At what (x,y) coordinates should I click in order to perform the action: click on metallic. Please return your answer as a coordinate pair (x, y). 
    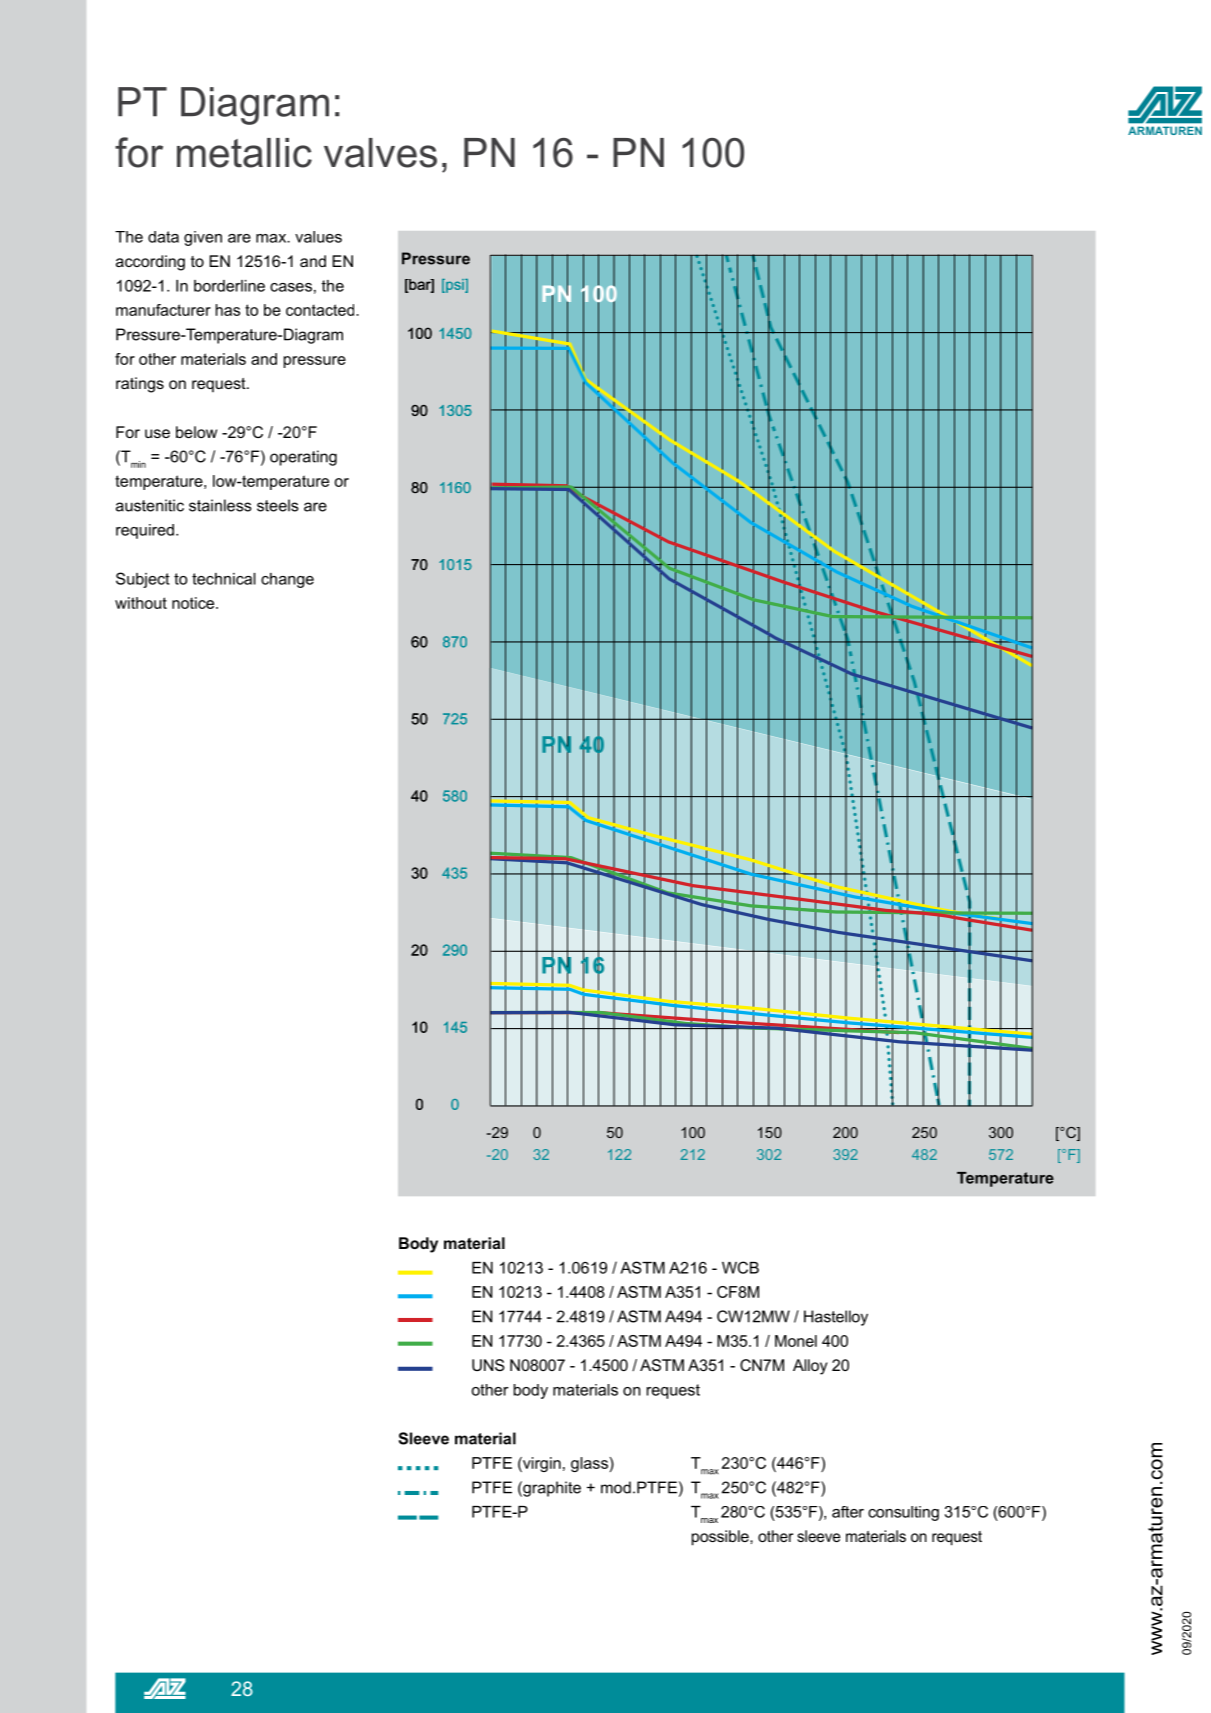
    Looking at the image, I should click on (244, 153).
